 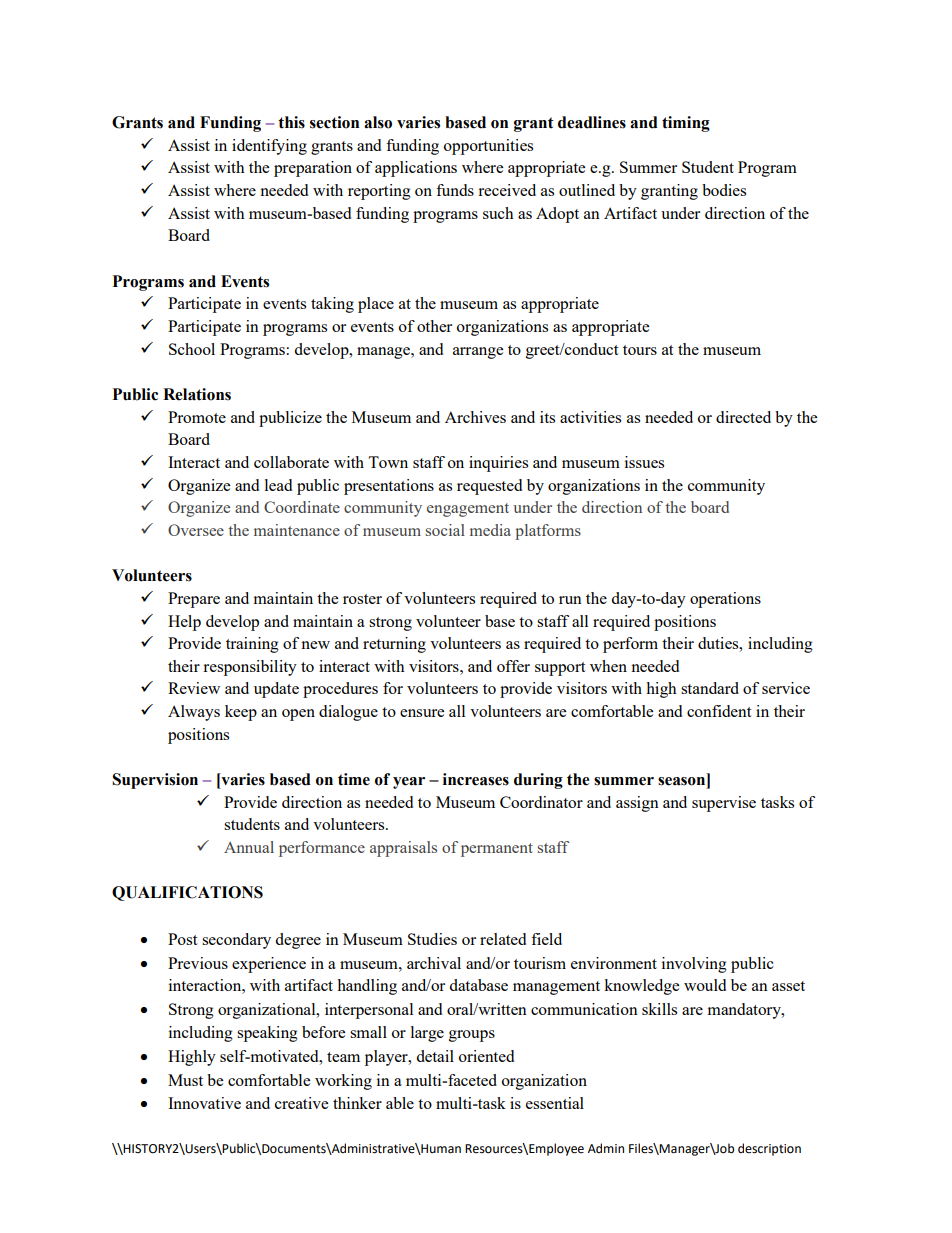 What do you see at coordinates (769, 1149) in the image?
I see `description` at bounding box center [769, 1149].
